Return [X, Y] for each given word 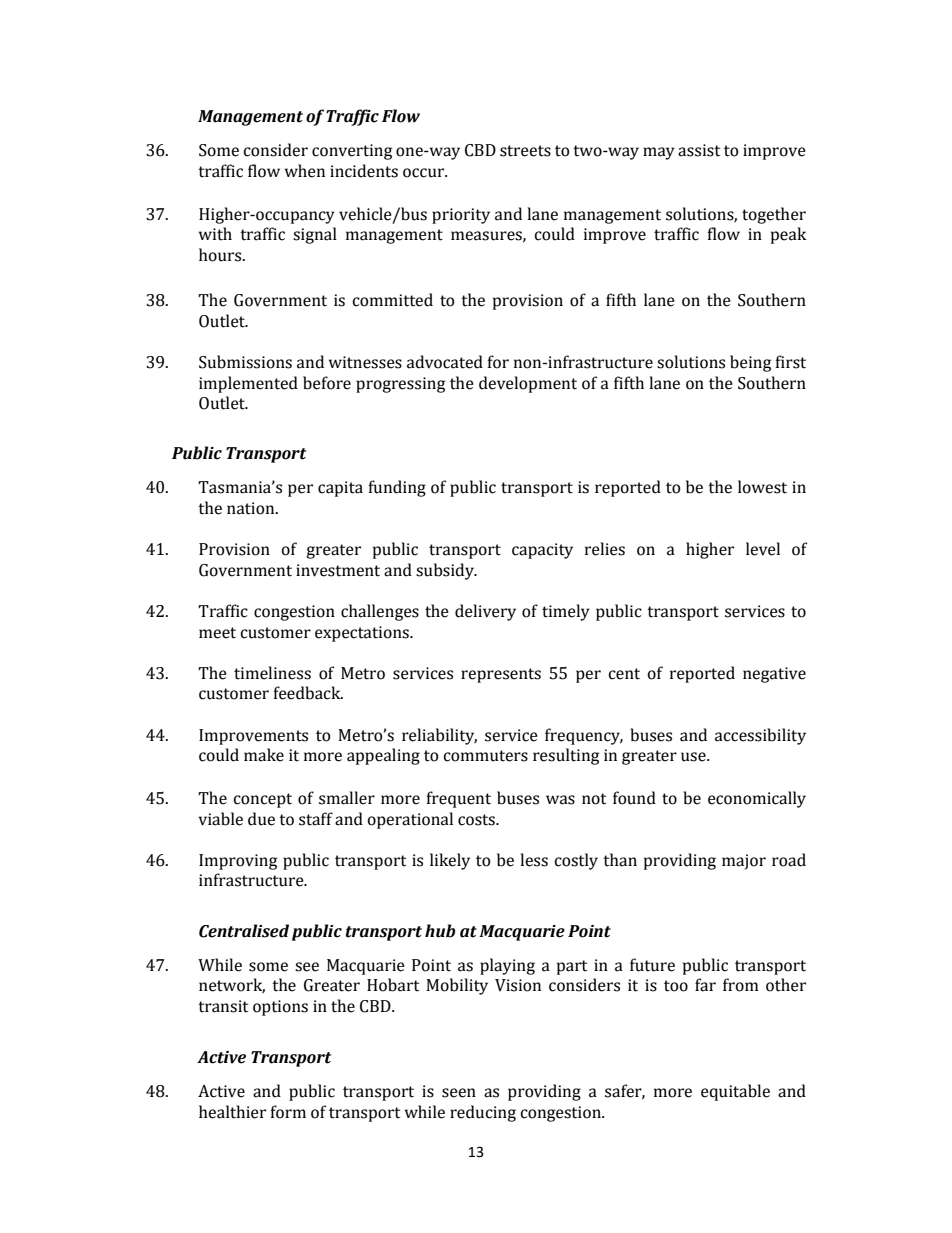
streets [525, 151]
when [305, 171]
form [288, 1112]
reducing [483, 1113]
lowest [762, 487]
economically [757, 799]
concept [262, 800]
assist [699, 150]
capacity [542, 551]
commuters [485, 756]
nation [252, 508]
